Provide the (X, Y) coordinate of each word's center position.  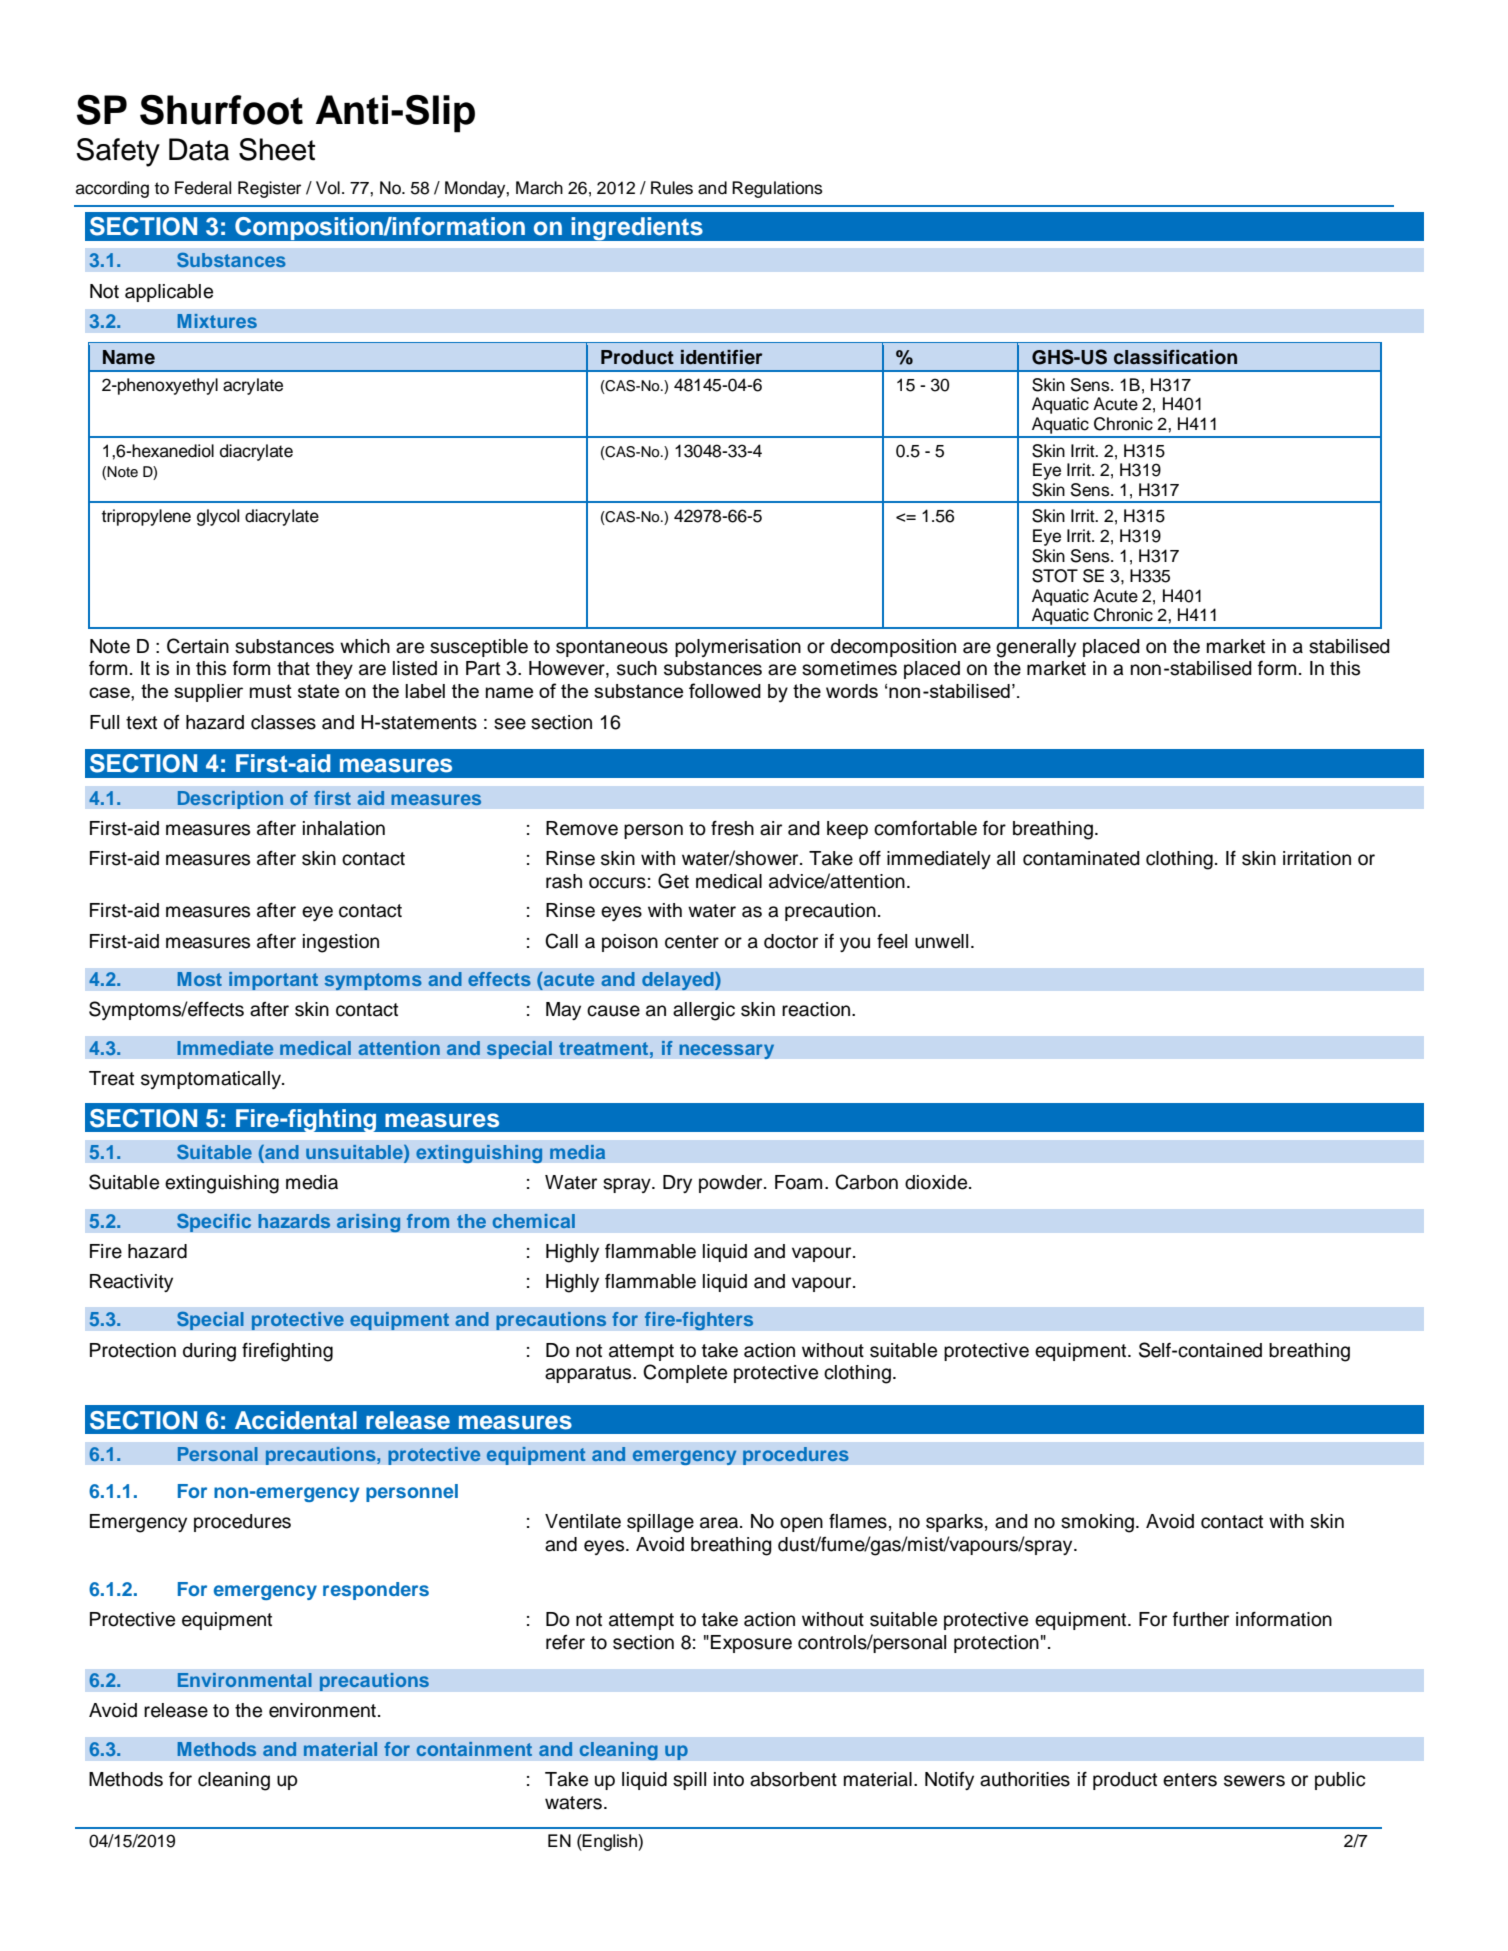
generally (1036, 648)
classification (1175, 357)
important (273, 981)
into (729, 1779)
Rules (672, 188)
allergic (704, 1011)
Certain (198, 646)
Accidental (296, 1420)
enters (1190, 1780)
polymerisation (738, 648)
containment (474, 1749)
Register (269, 189)
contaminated (1081, 858)
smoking (1097, 1523)
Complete (685, 1373)
